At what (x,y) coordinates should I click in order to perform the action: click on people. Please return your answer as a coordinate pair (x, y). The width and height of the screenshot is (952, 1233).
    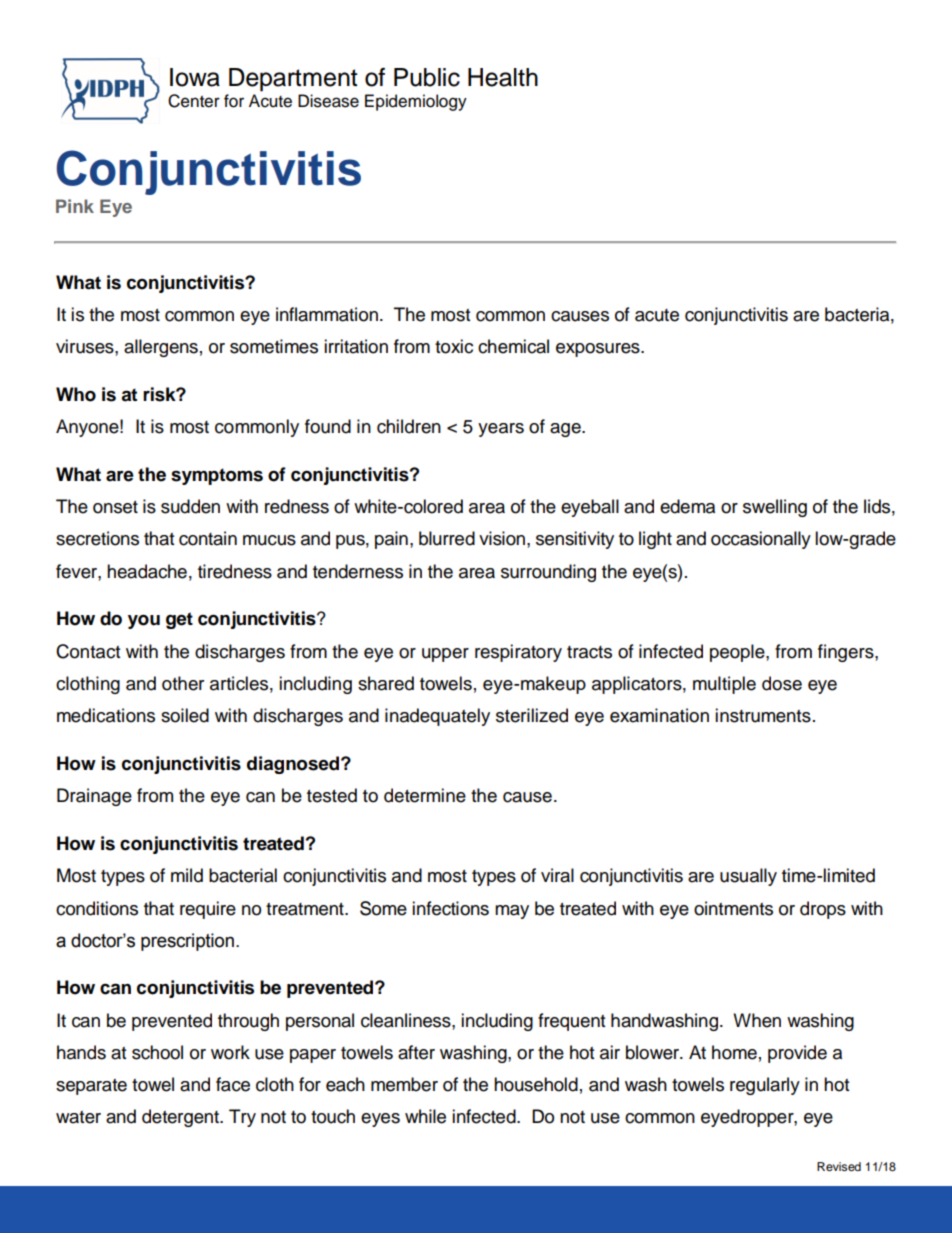
    Looking at the image, I should click on (738, 653).
